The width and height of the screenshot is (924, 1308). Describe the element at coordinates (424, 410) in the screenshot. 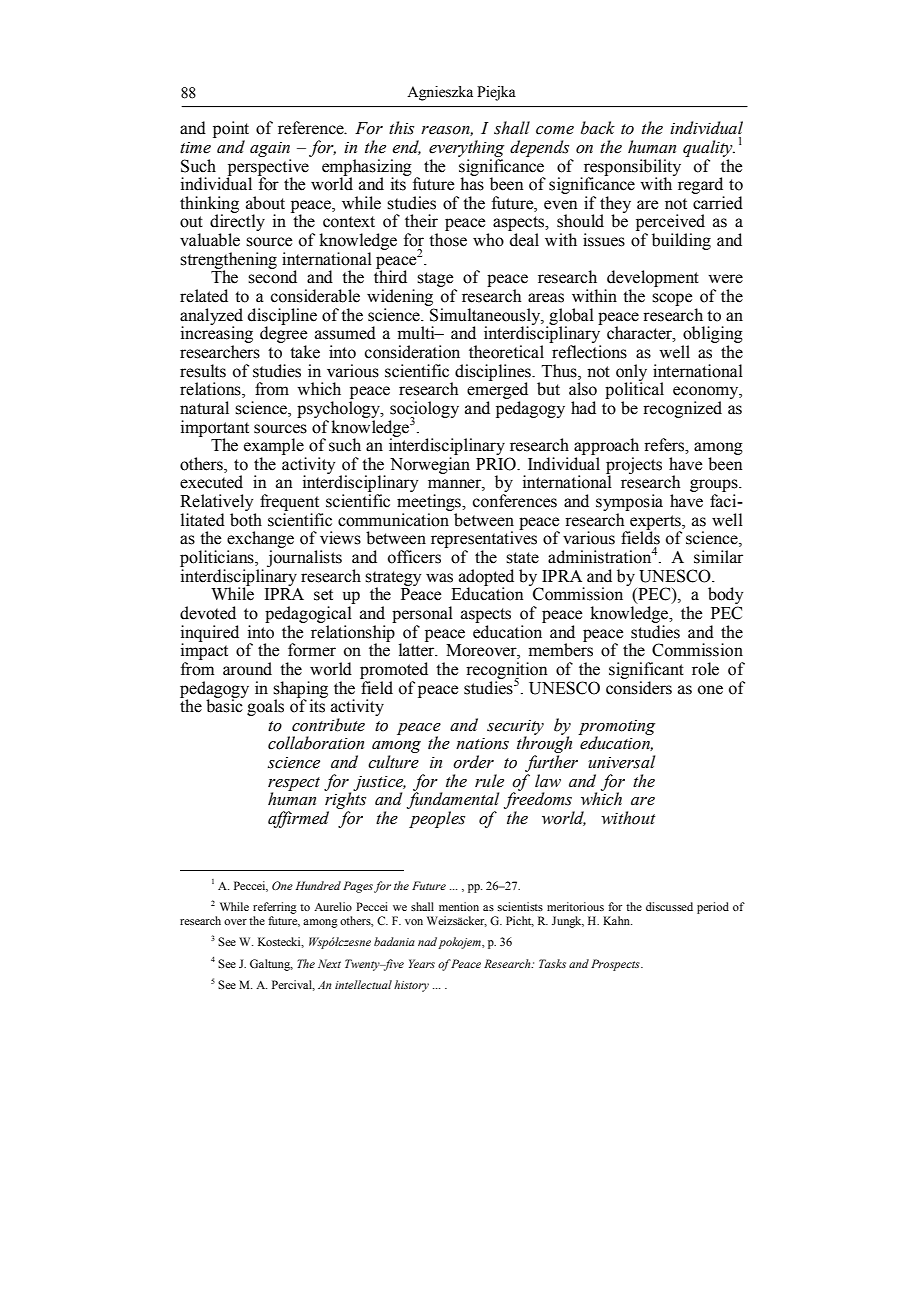

I see `sociology` at that location.
